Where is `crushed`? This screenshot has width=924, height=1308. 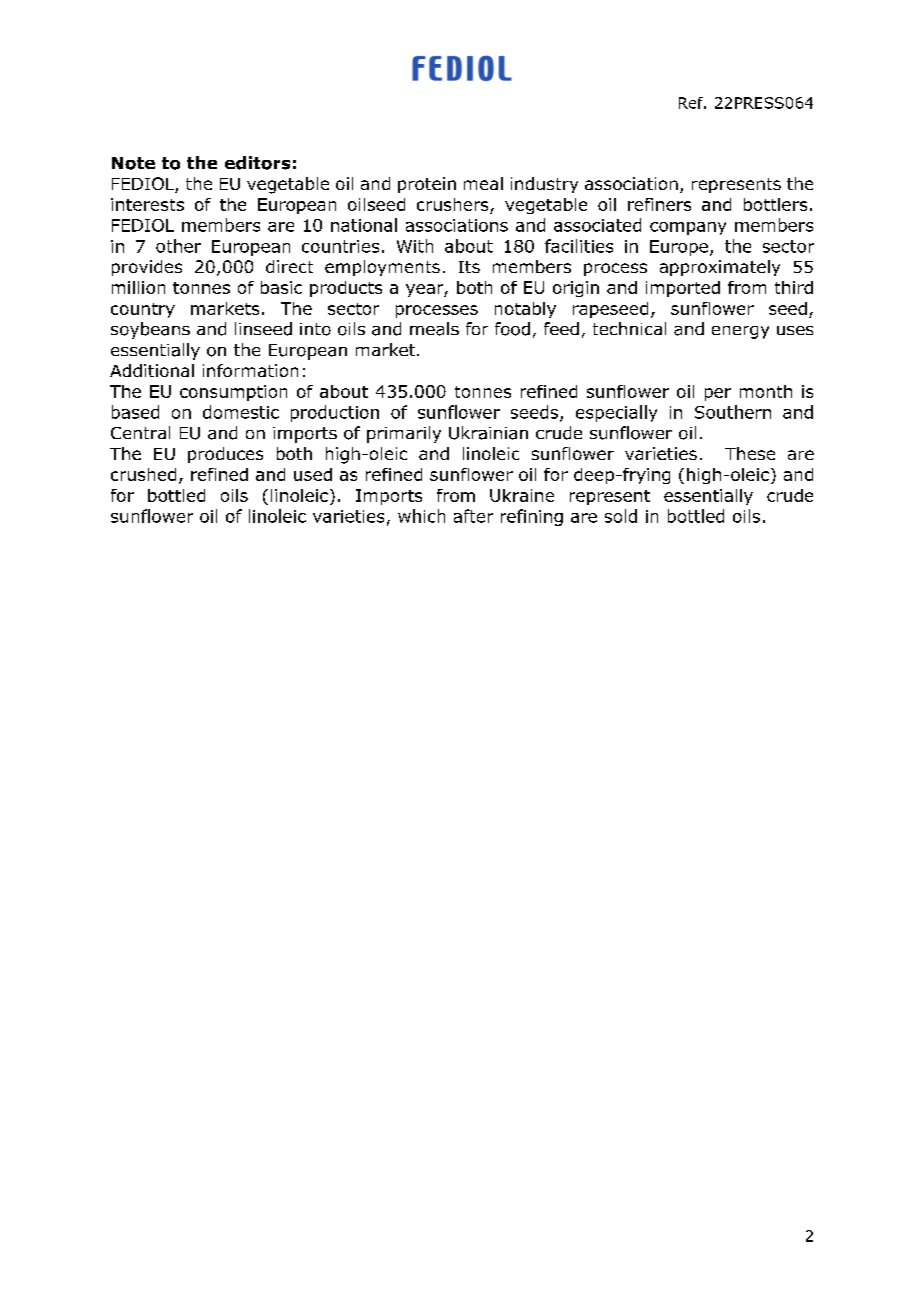 crushed is located at coordinates (143, 474).
